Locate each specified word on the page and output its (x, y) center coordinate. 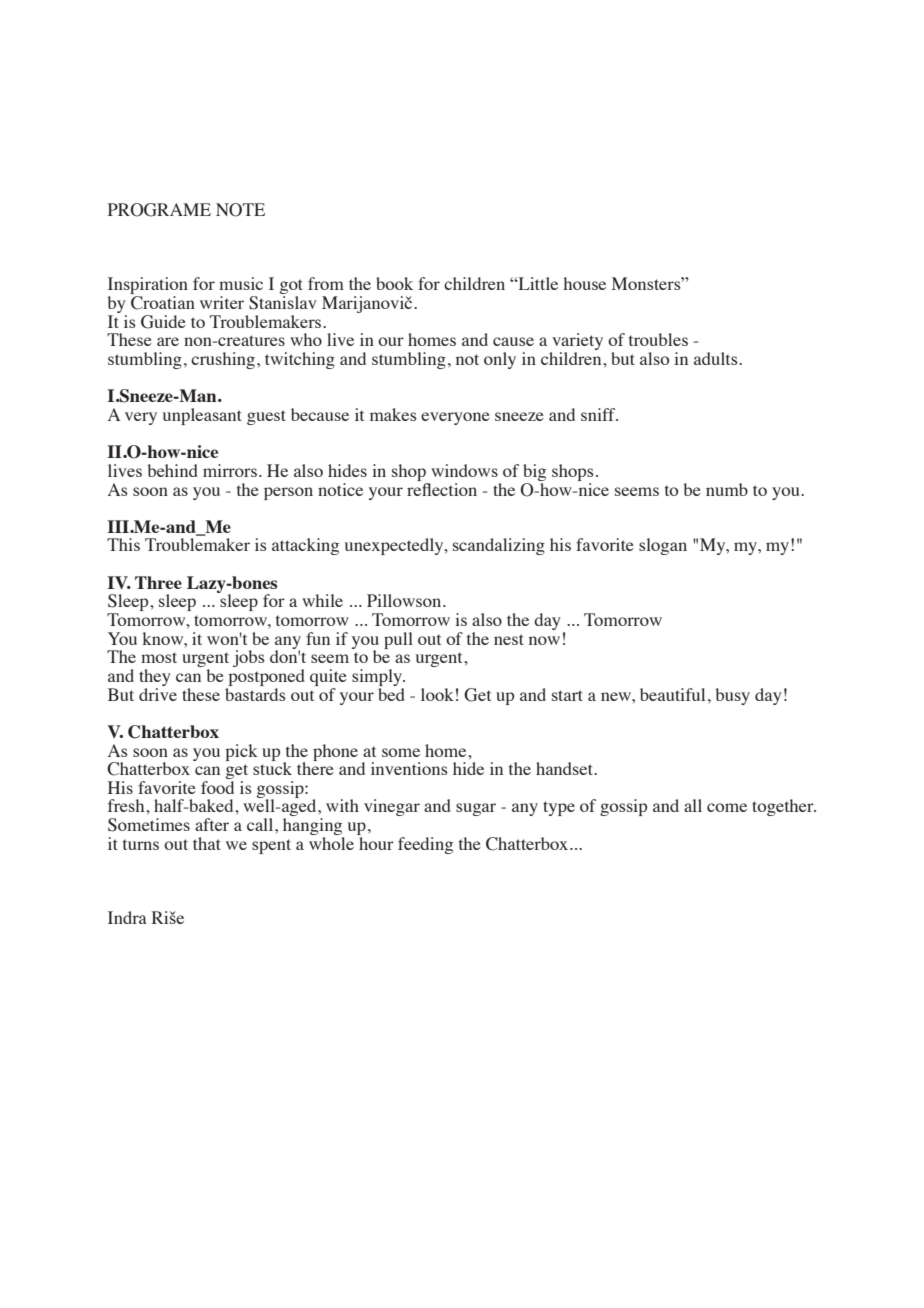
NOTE (240, 210)
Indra (127, 917)
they (155, 677)
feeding (425, 845)
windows (464, 470)
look (437, 694)
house (584, 283)
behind (172, 470)
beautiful (672, 694)
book (394, 283)
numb (727, 489)
